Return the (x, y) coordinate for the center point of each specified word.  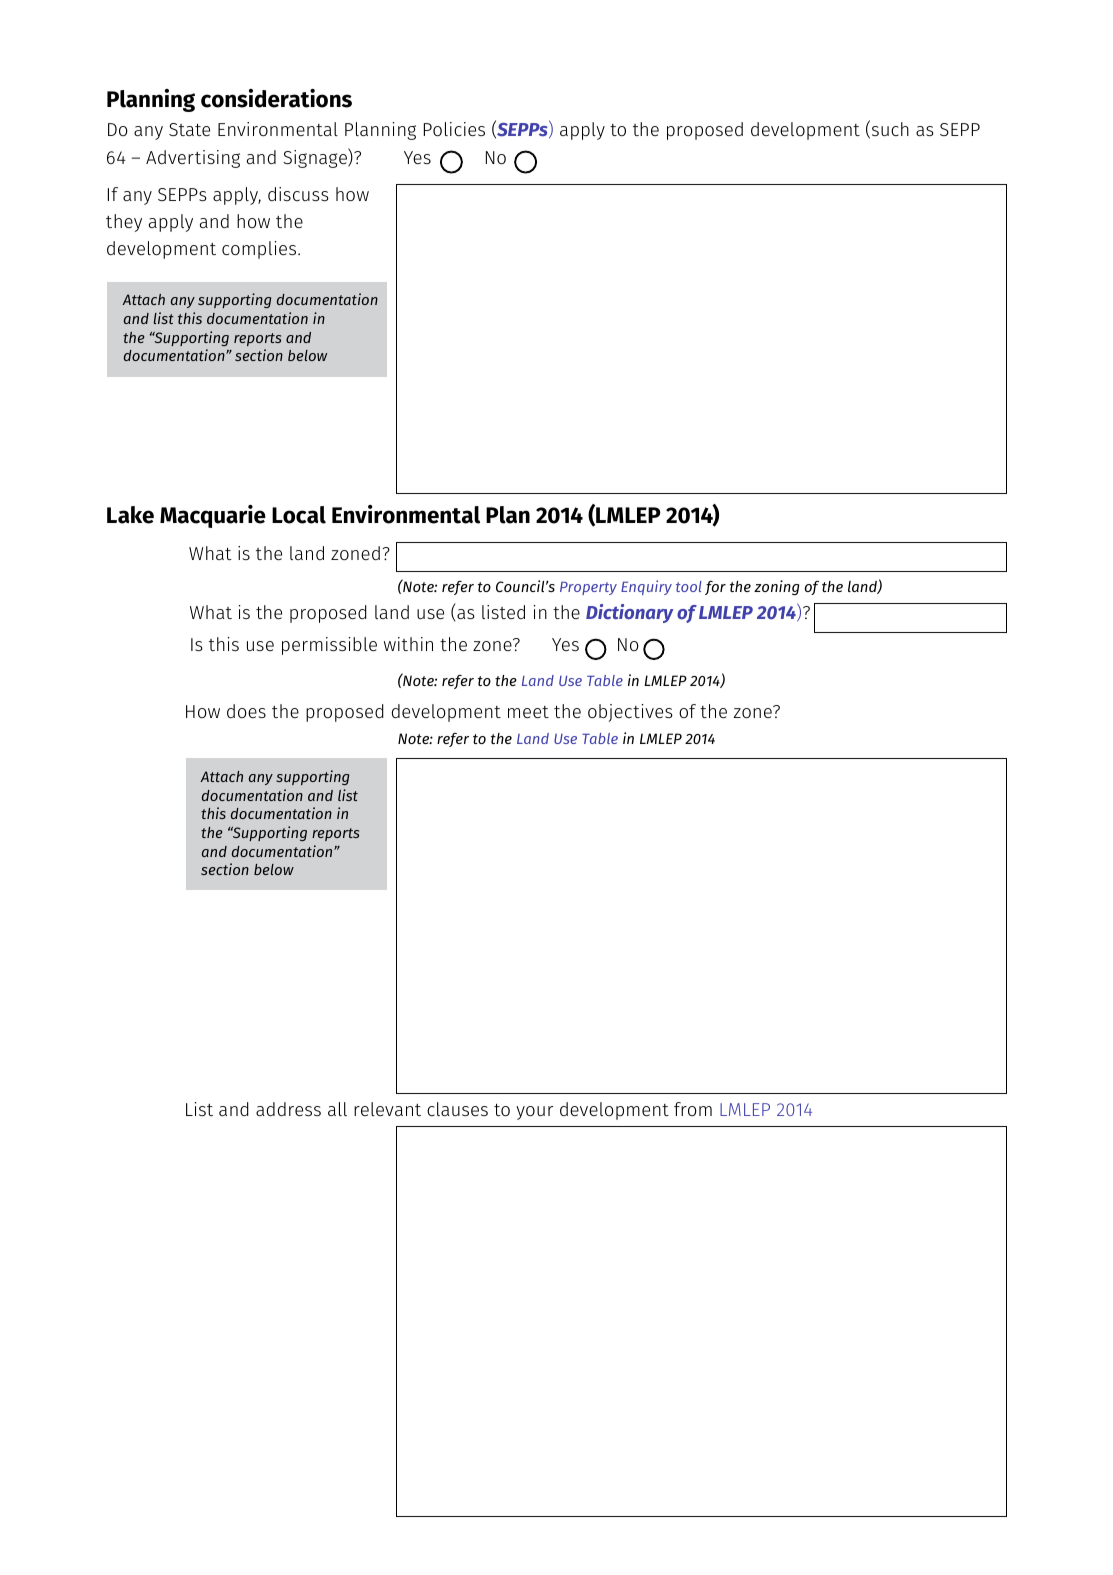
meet (528, 712)
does (246, 711)
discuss (298, 194)
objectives (630, 713)
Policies (454, 129)
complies (260, 250)
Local (299, 515)
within (408, 644)
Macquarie (213, 516)
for (715, 588)
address (288, 1109)
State (189, 129)
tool (689, 586)
